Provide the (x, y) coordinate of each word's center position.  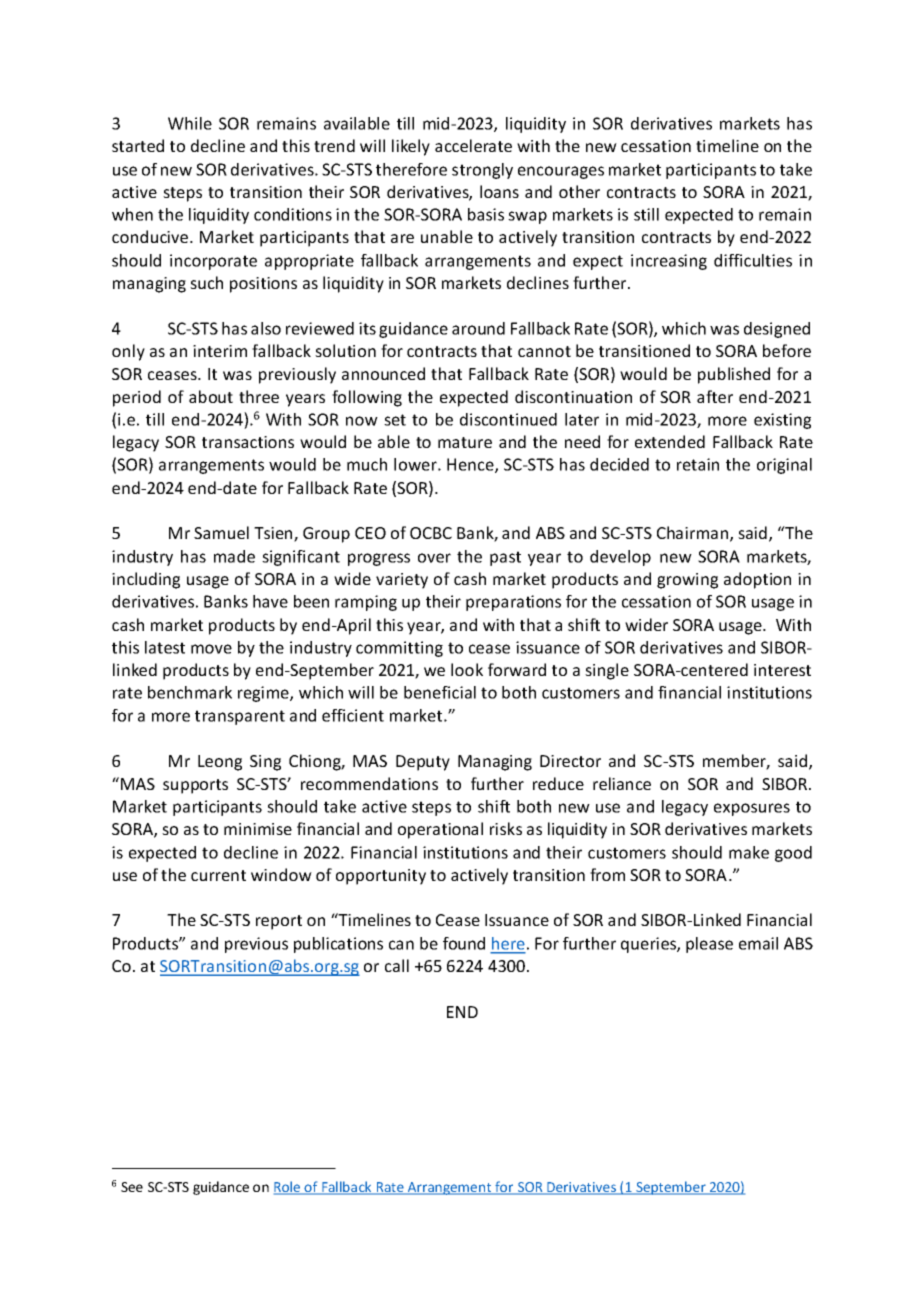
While (190, 123)
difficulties (753, 260)
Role (288, 1188)
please (709, 945)
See (132, 1187)
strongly (482, 171)
